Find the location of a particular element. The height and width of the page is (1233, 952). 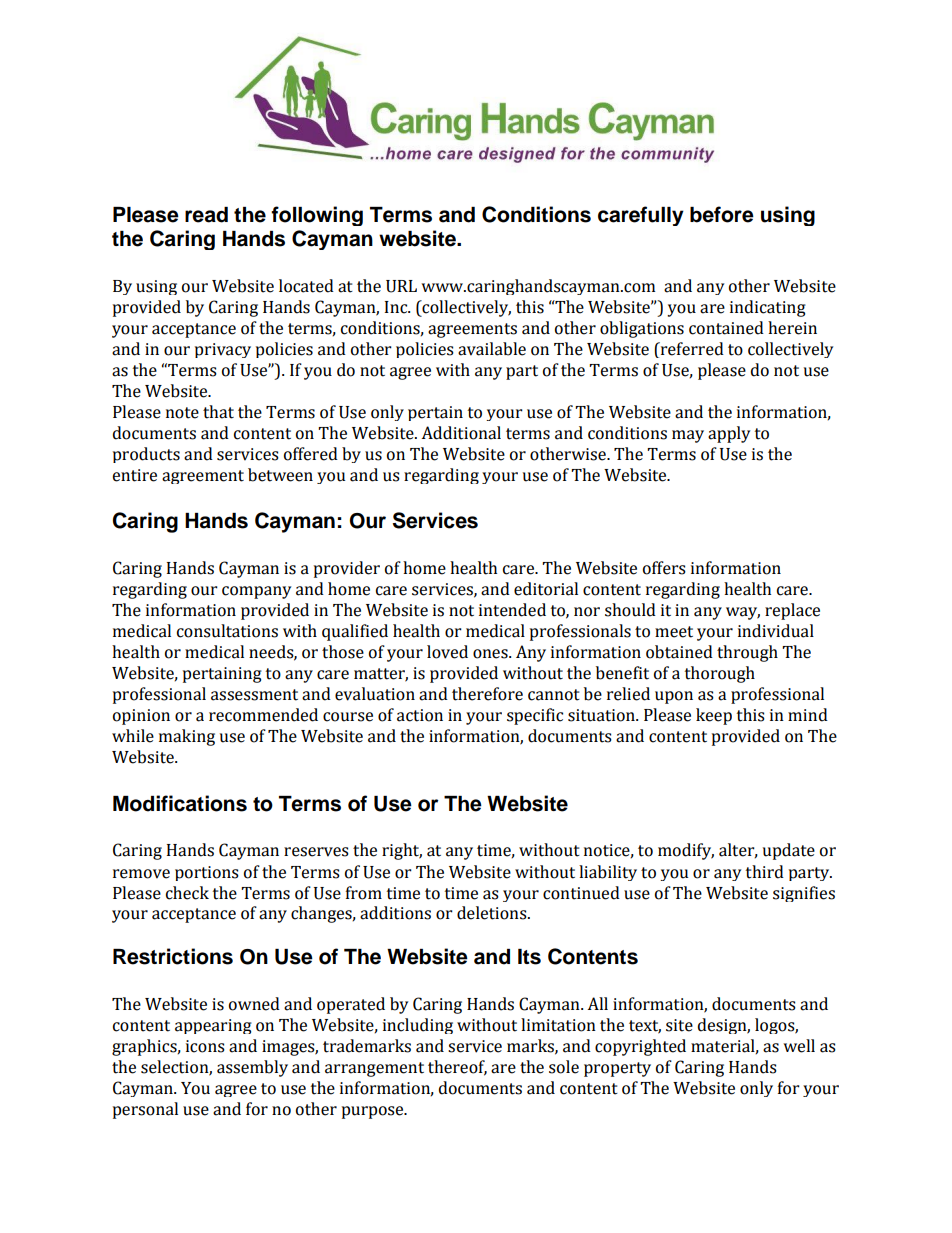

sole is located at coordinates (564, 1067).
